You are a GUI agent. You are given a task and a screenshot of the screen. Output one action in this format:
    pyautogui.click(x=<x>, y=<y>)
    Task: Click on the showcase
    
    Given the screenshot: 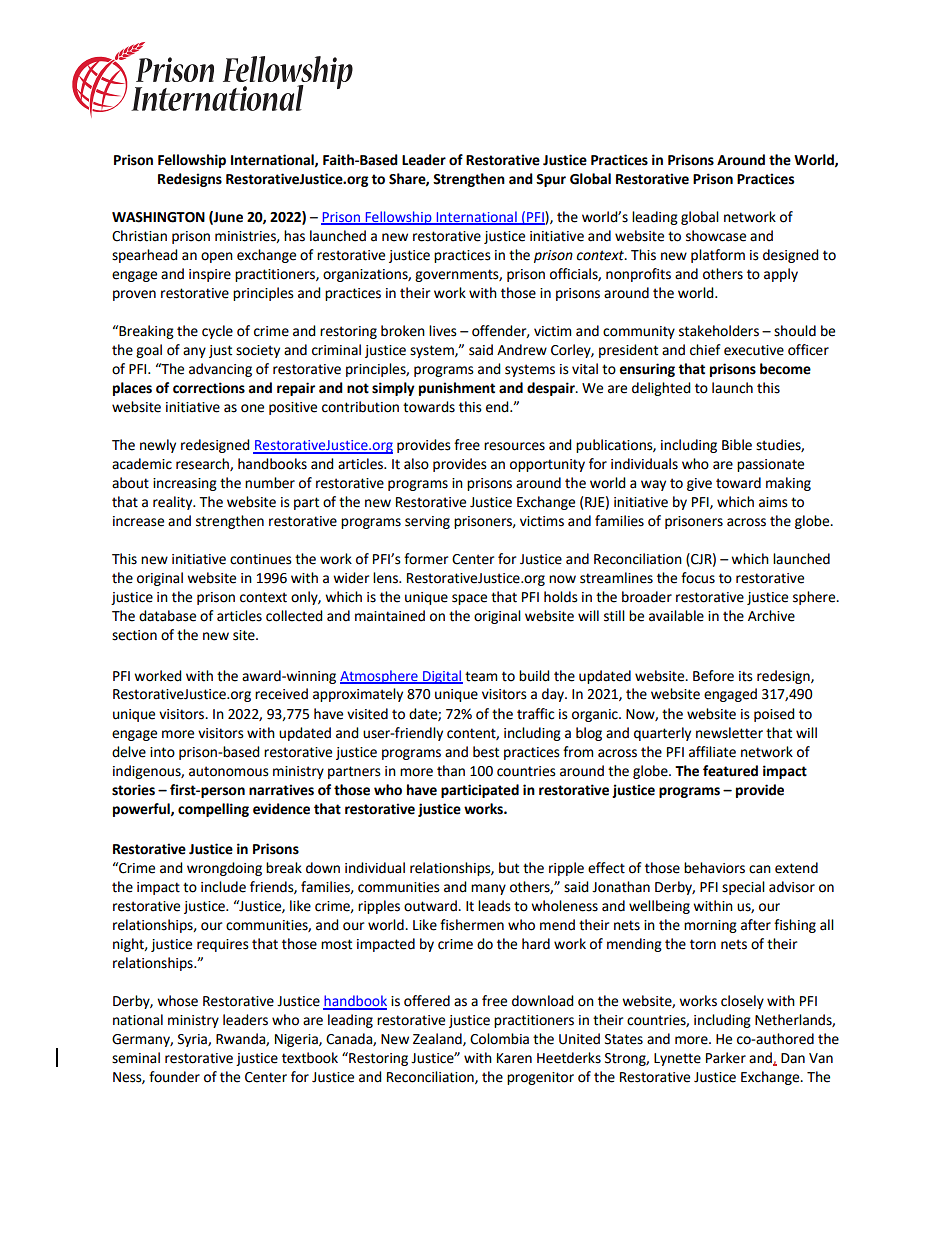 What is the action you would take?
    pyautogui.click(x=716, y=236)
